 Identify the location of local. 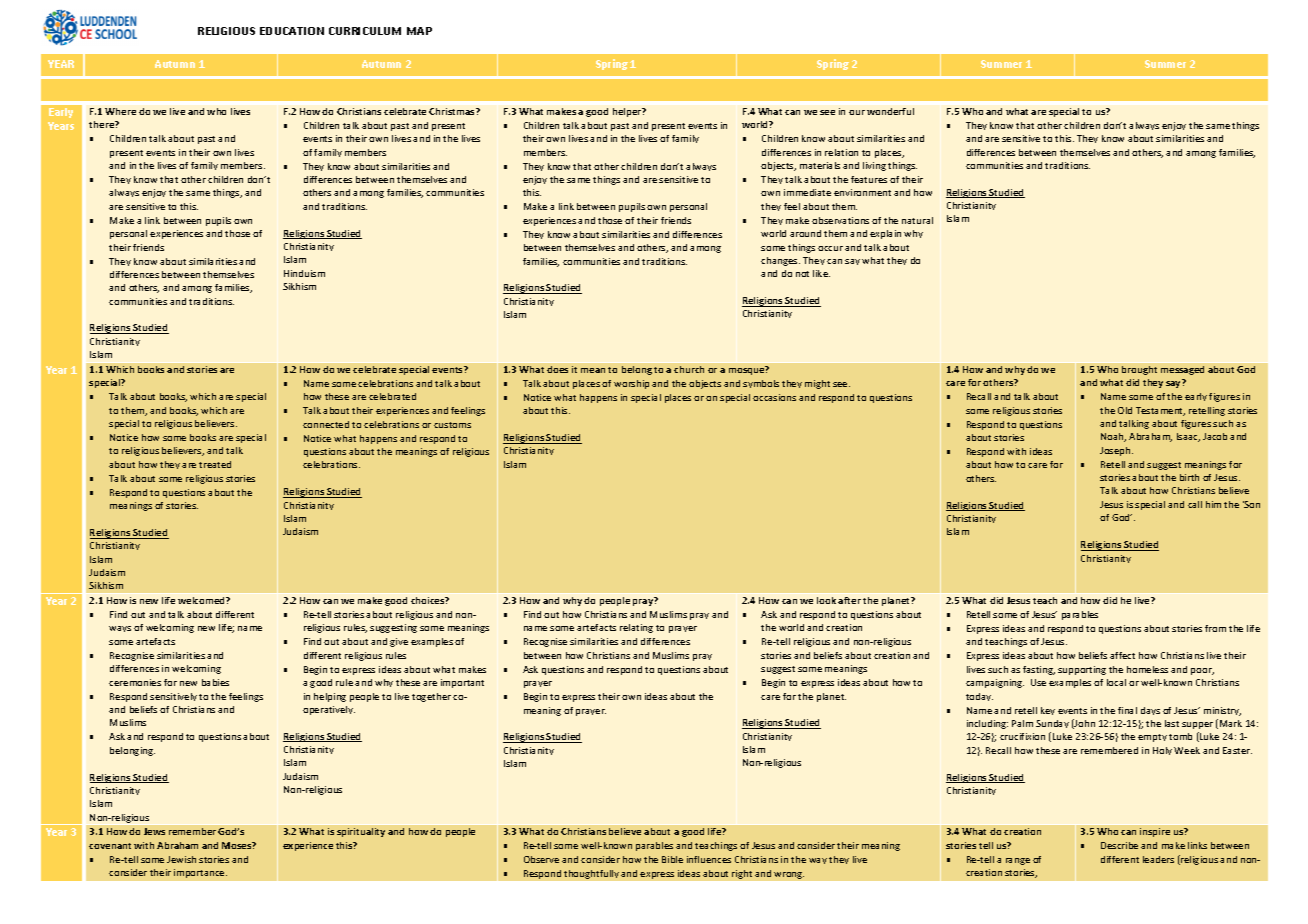
(1116, 682).
